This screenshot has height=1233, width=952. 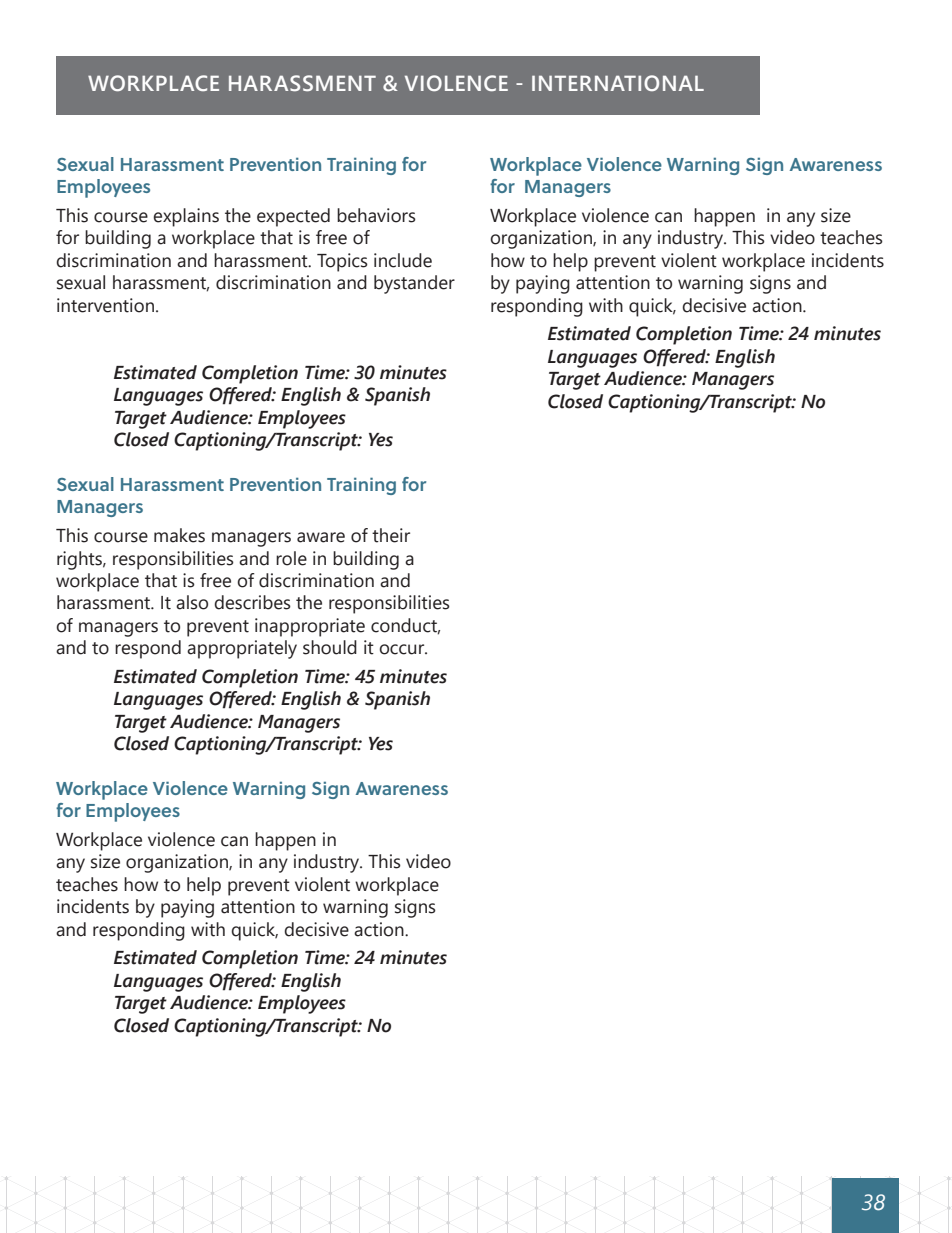 What do you see at coordinates (105, 305) in the screenshot?
I see `intervention` at bounding box center [105, 305].
